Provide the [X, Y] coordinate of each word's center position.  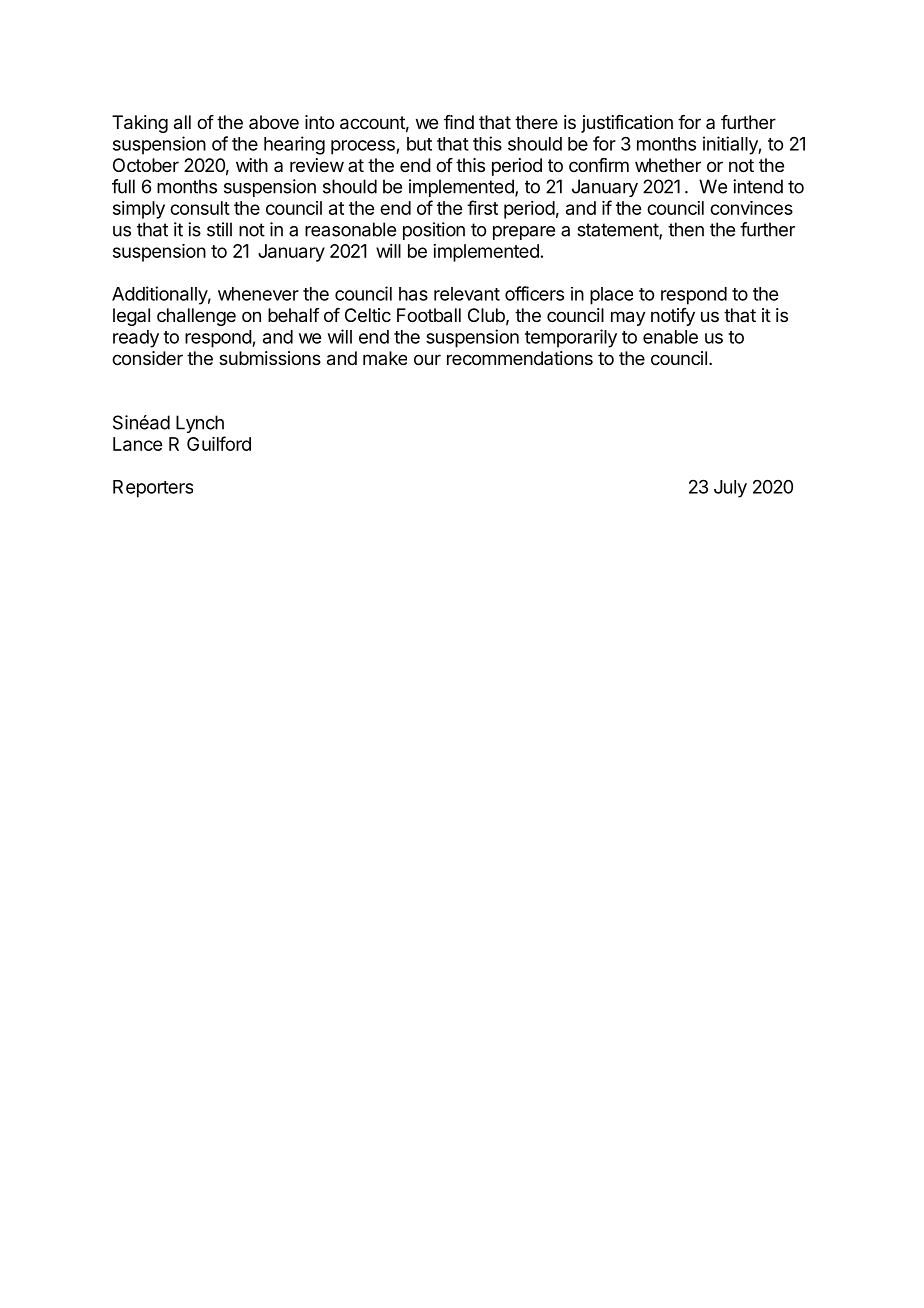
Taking [140, 124]
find [459, 122]
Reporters [153, 489]
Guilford [219, 443]
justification [627, 124]
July [730, 489]
